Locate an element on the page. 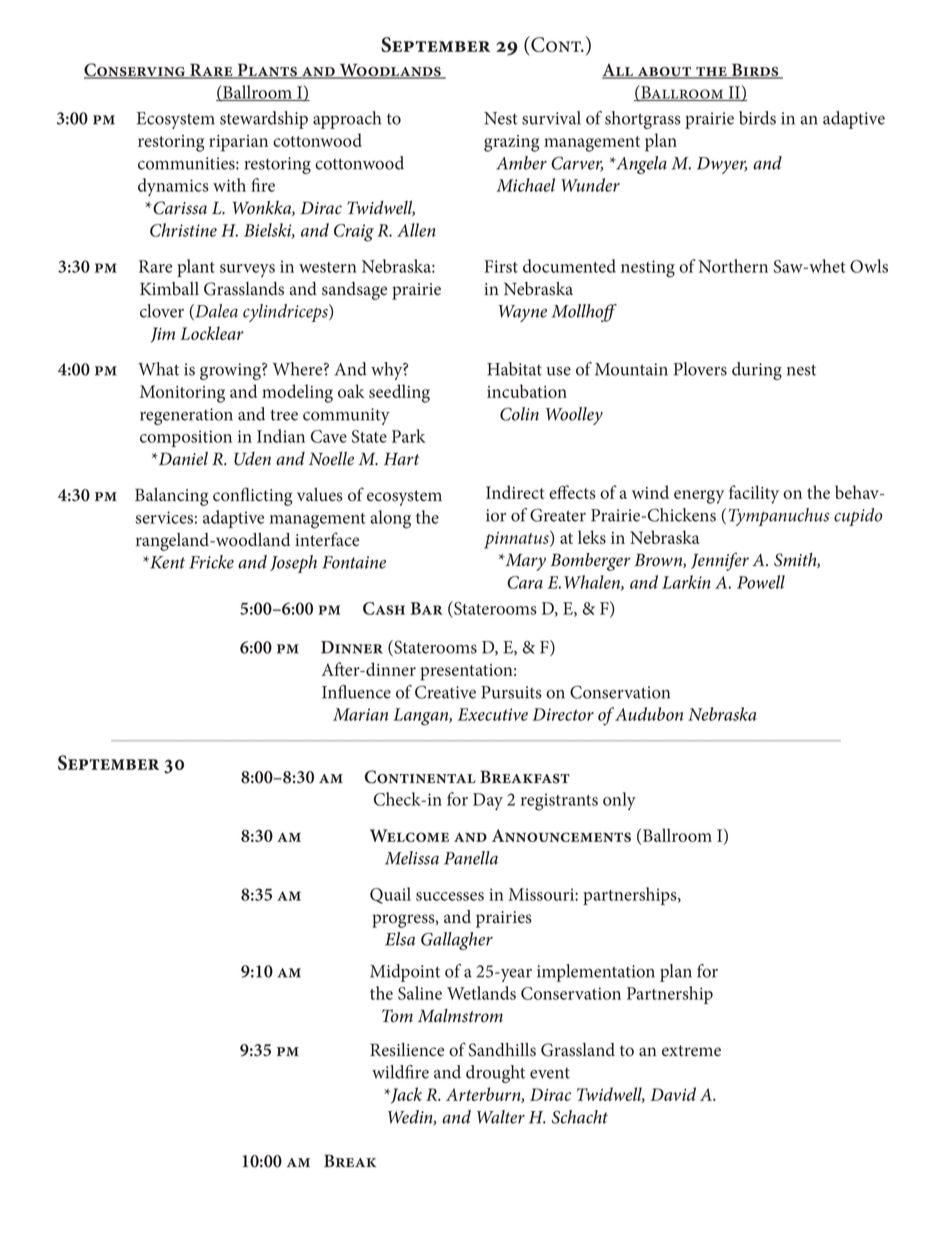  extreme is located at coordinates (691, 1051).
